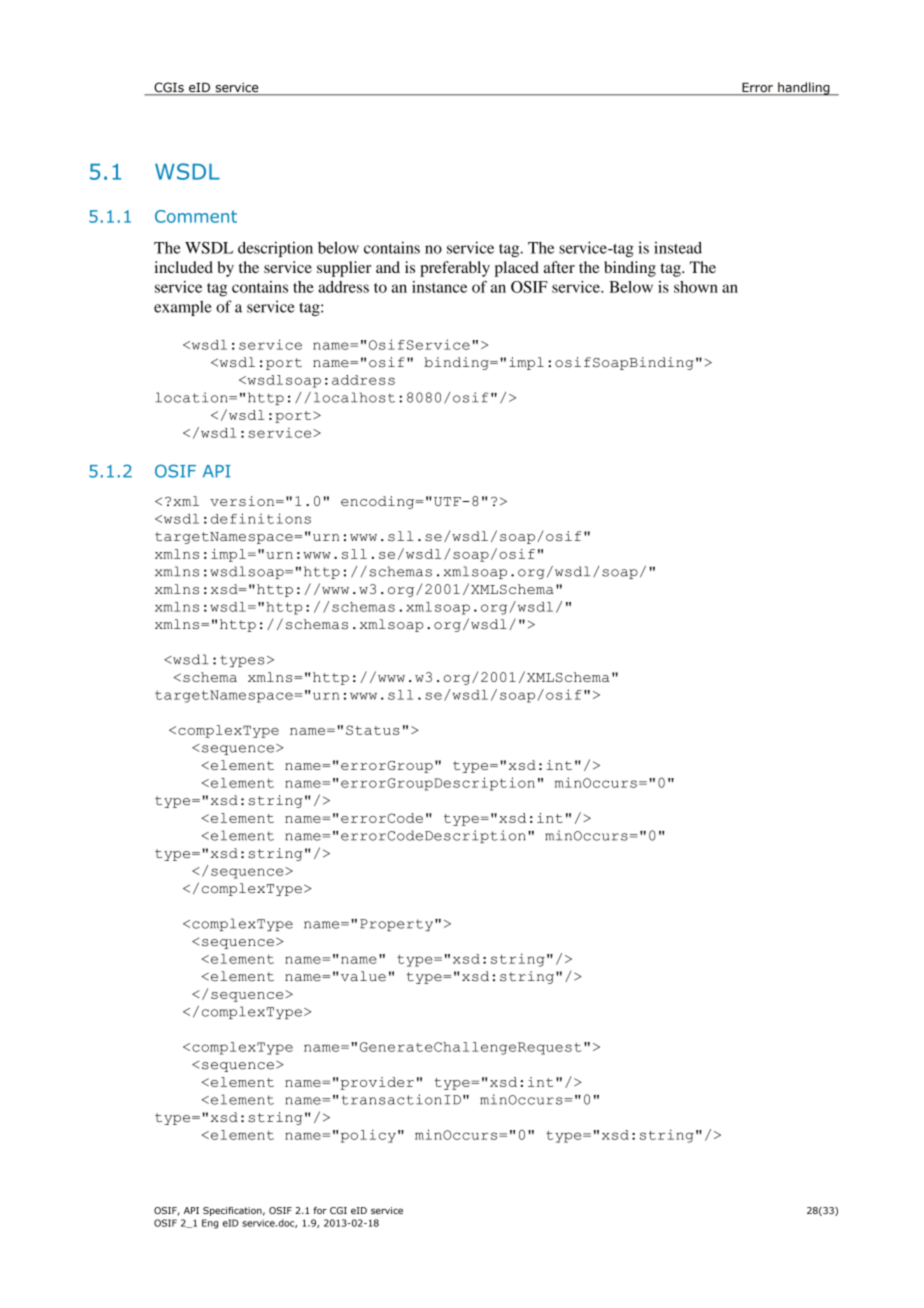 This screenshot has height=1308, width=924. I want to click on instance, so click(439, 287).
